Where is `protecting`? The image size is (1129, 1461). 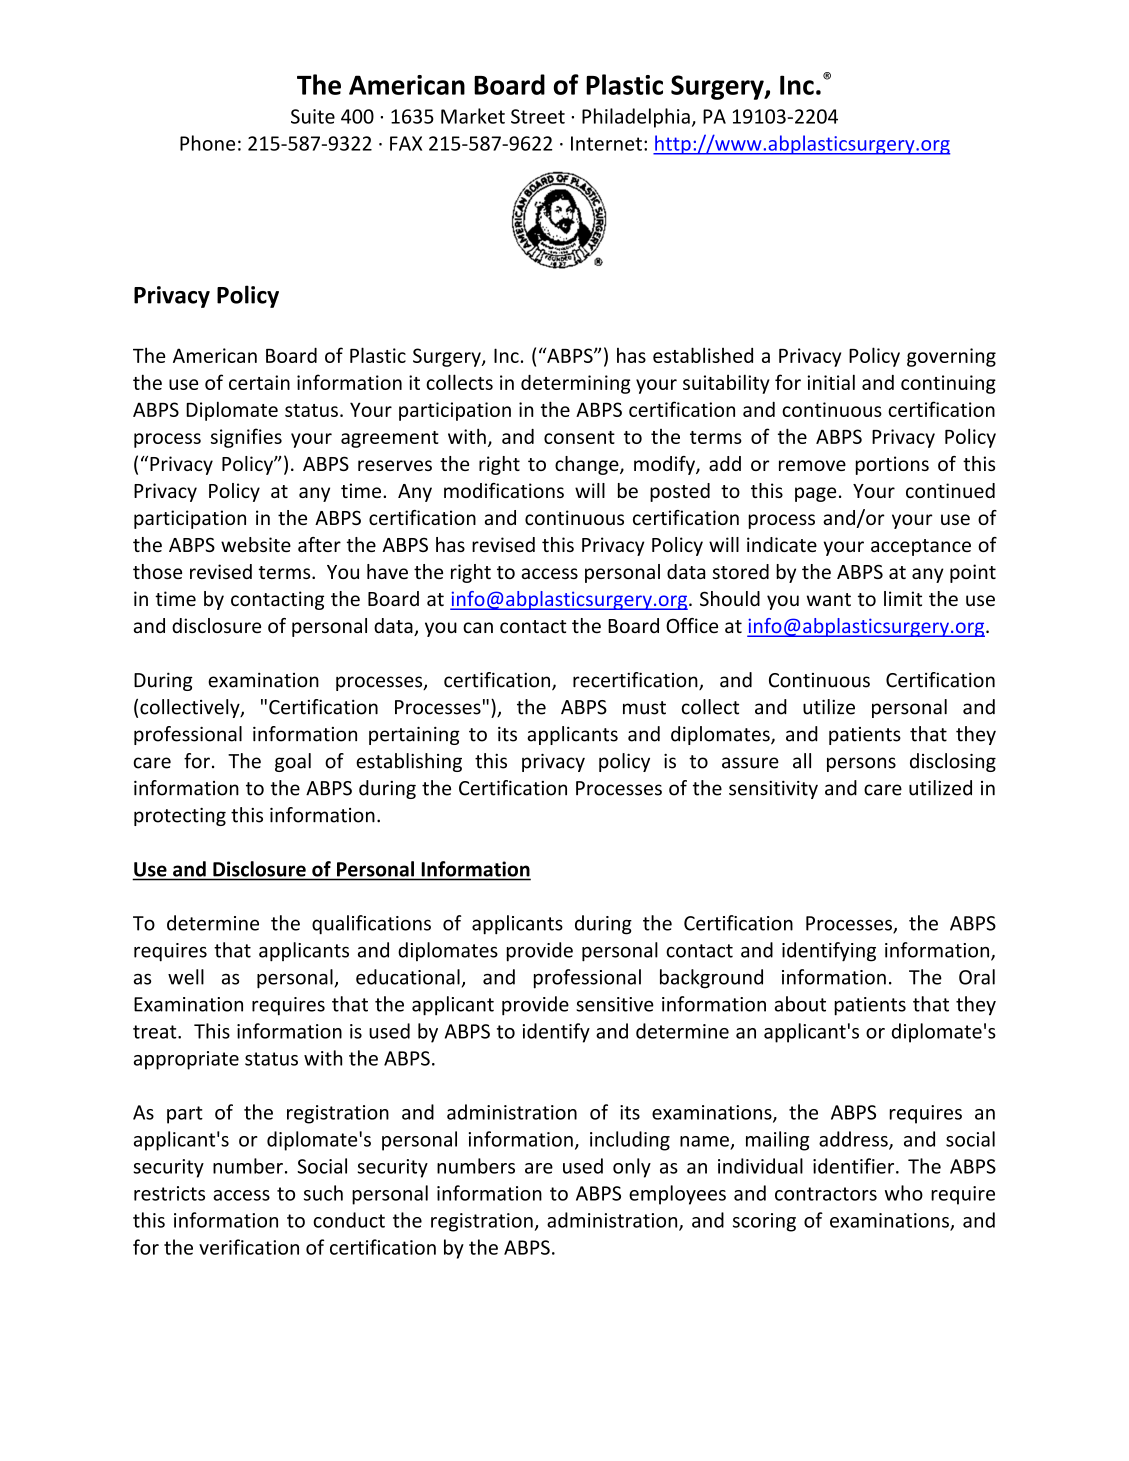 protecting is located at coordinates (180, 817).
